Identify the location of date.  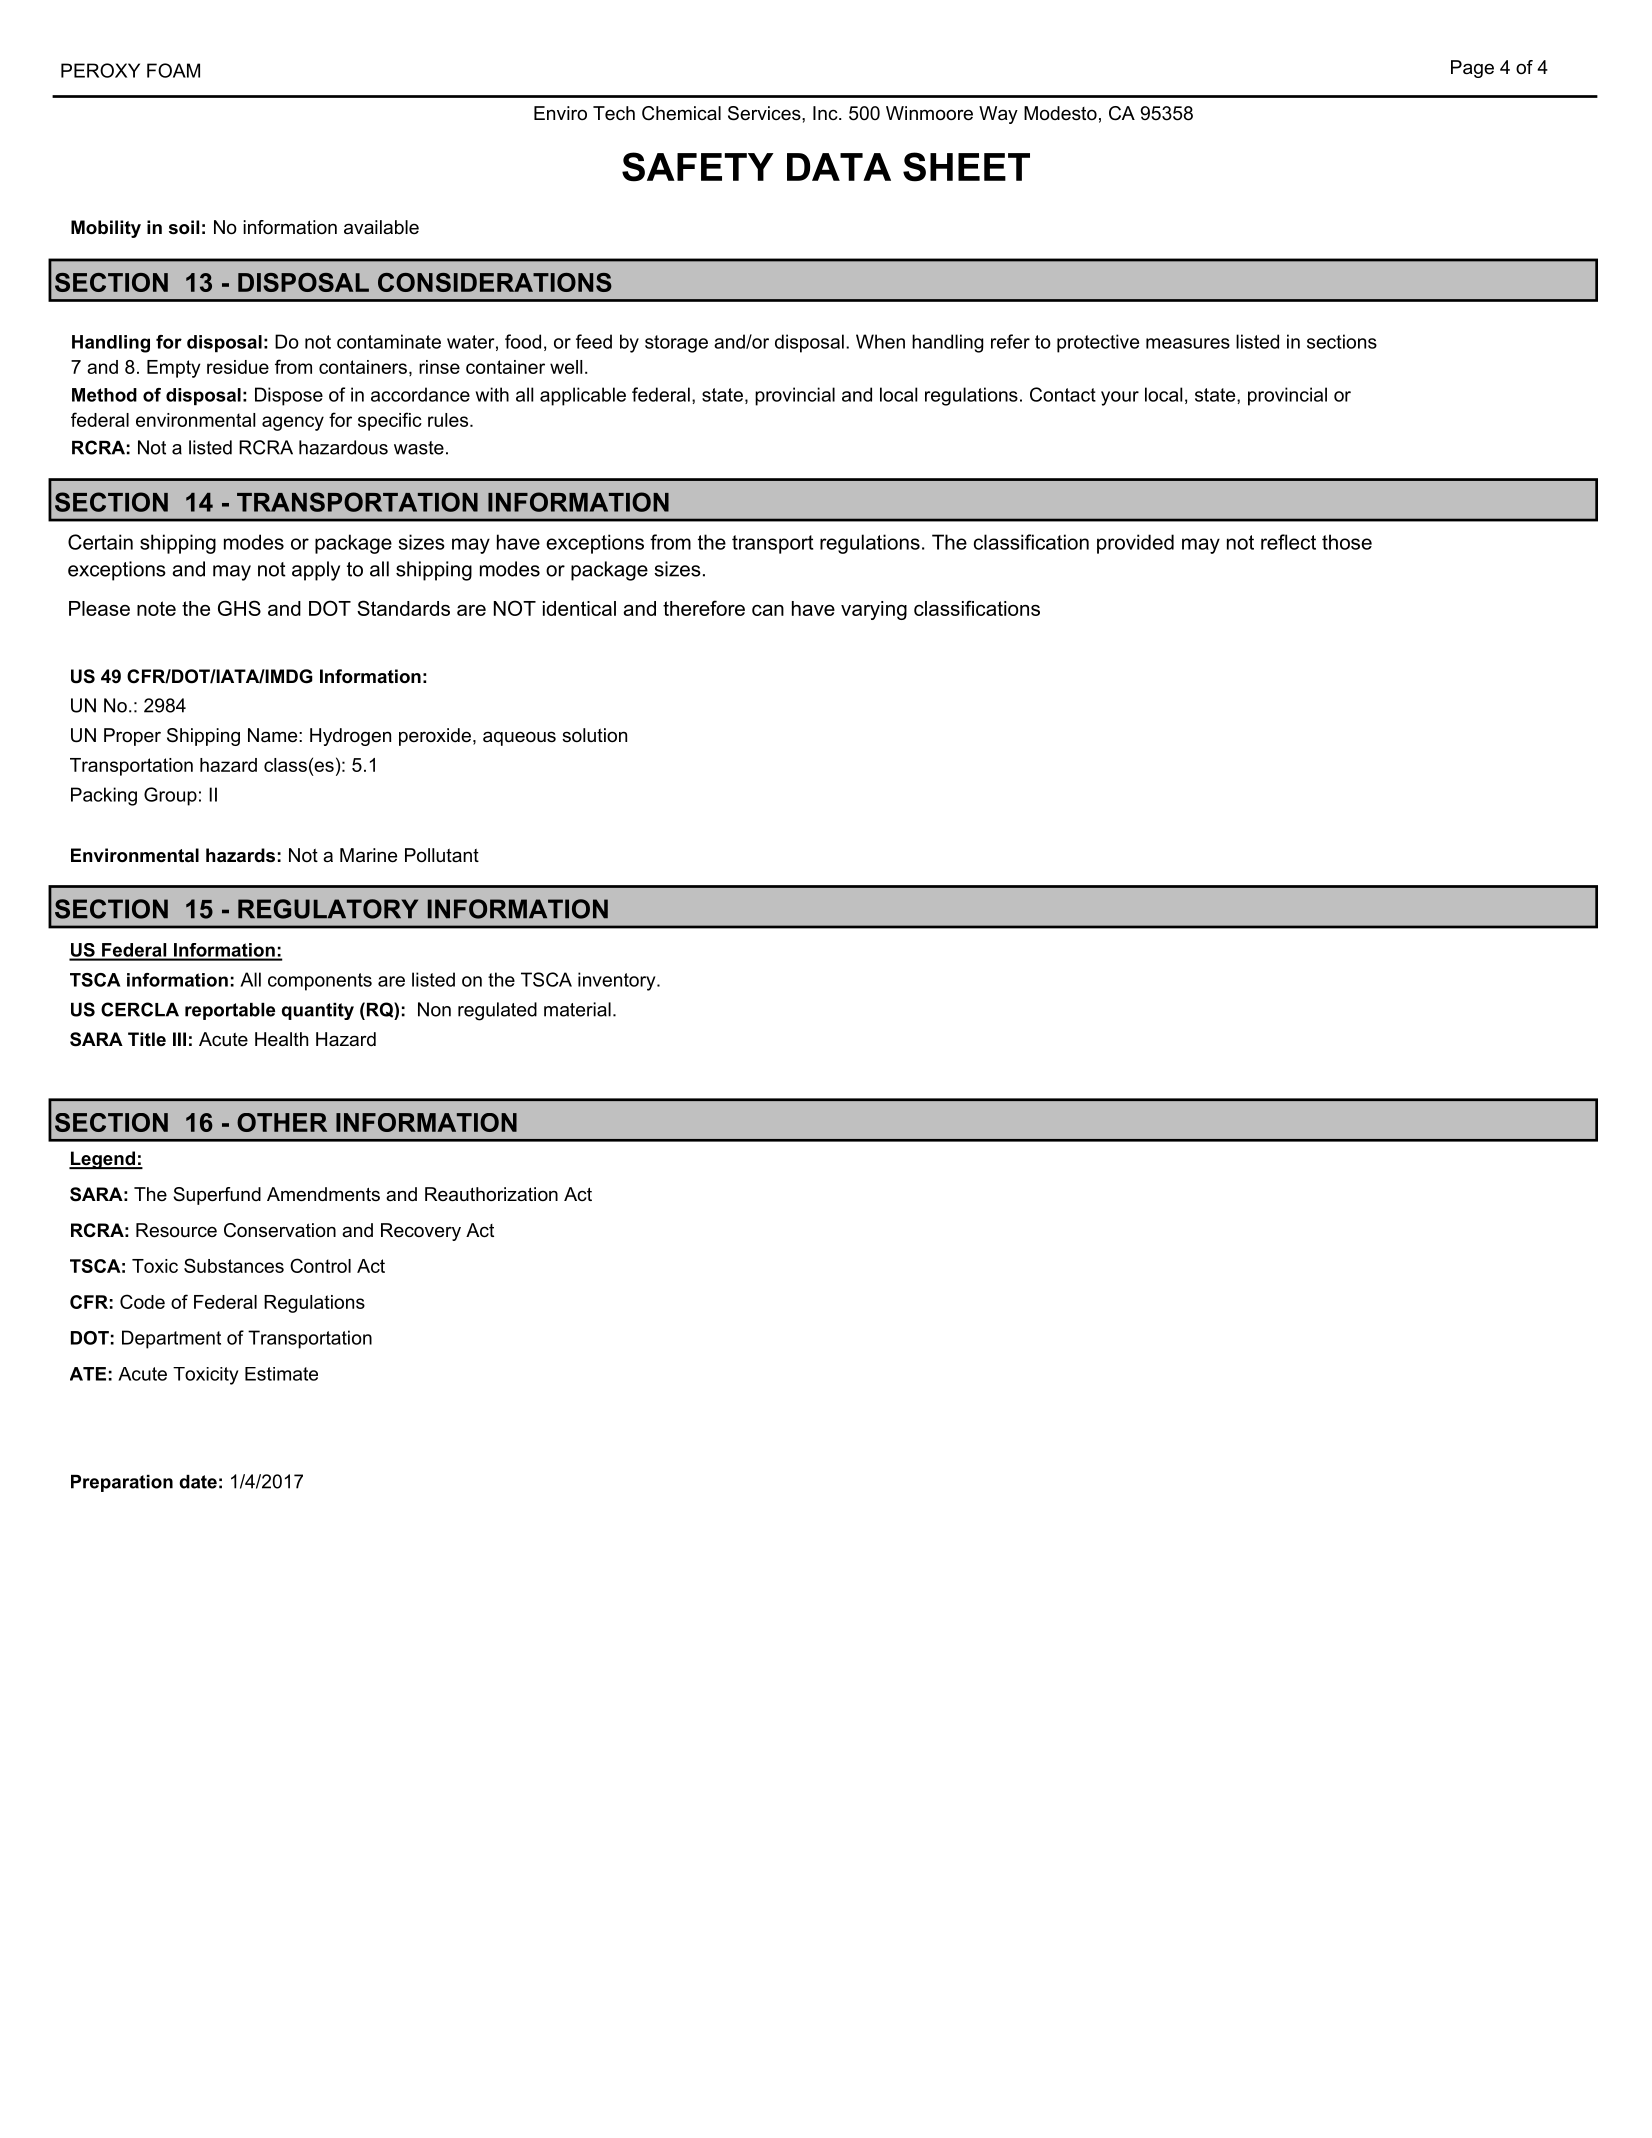
(198, 1482).
